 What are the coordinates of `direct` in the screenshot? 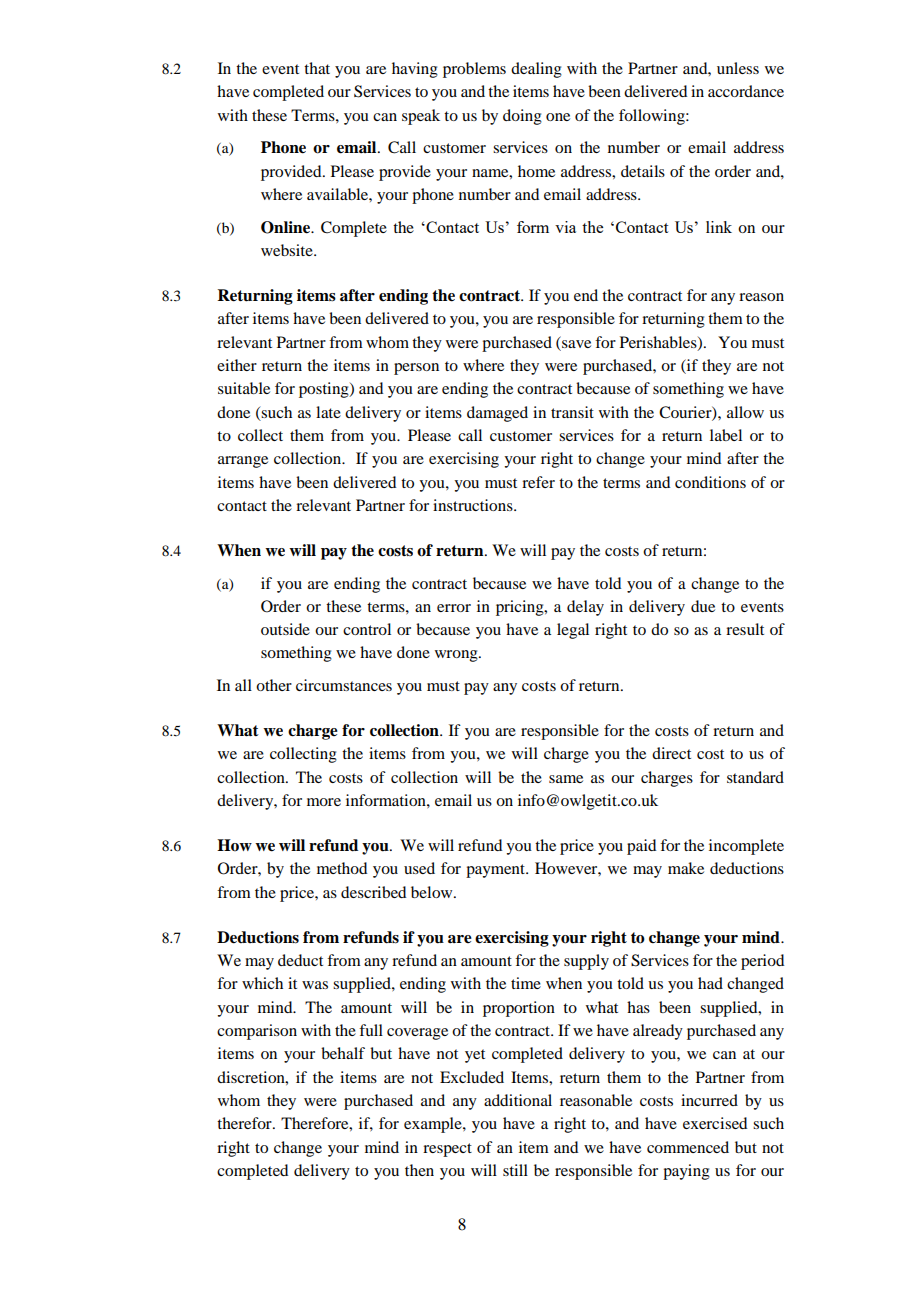 It's located at (671, 753).
